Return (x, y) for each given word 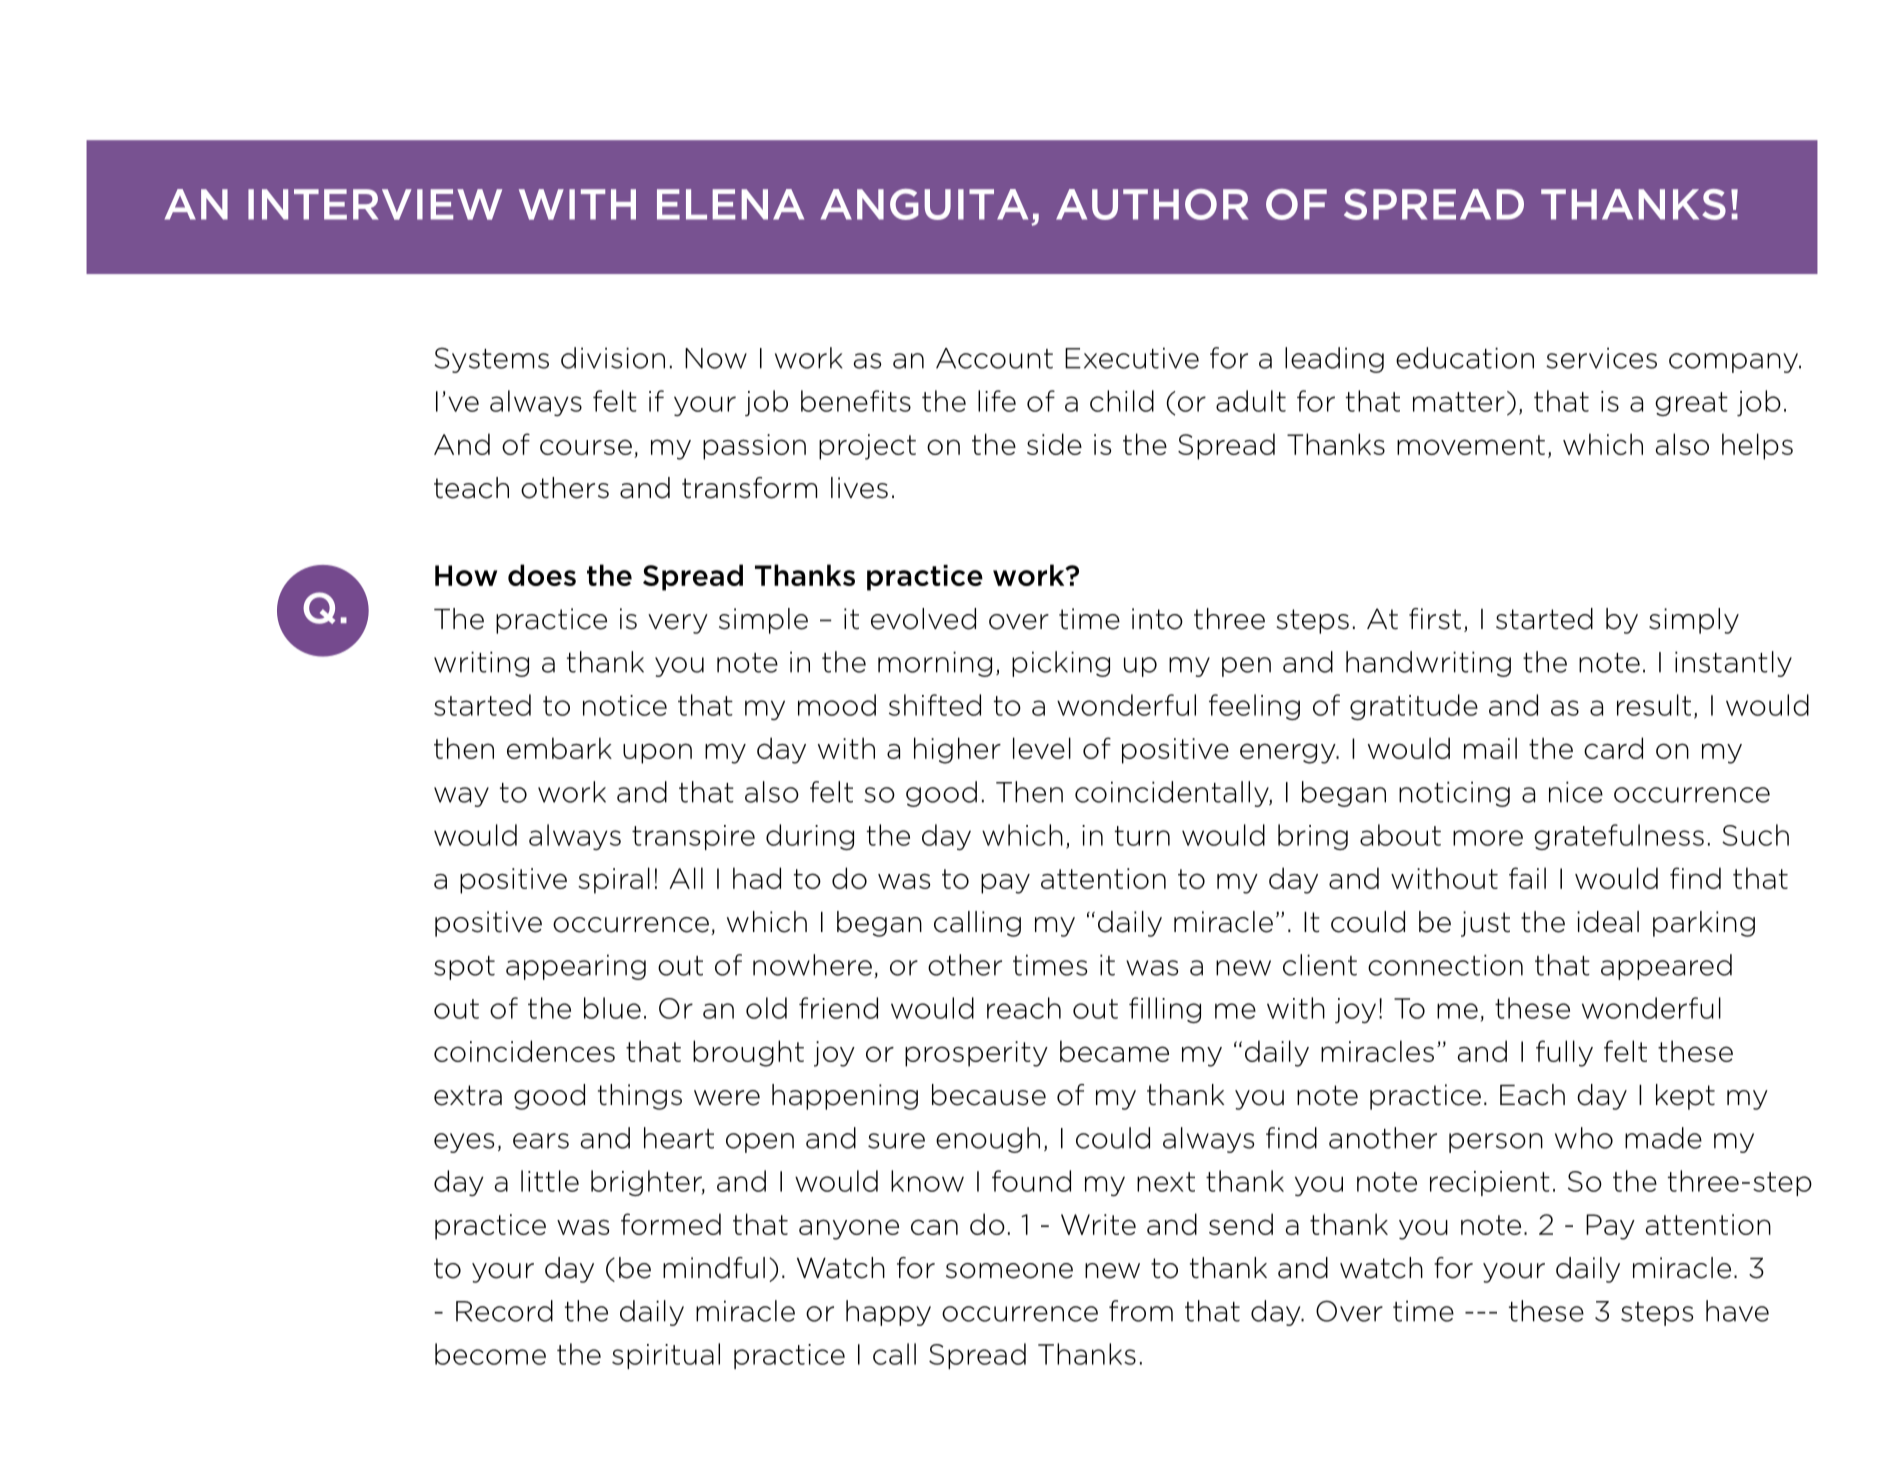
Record (504, 1311)
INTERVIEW (375, 204)
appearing (576, 967)
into (1157, 619)
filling (1165, 1010)
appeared (1666, 967)
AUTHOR (1152, 204)
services (1601, 358)
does (542, 575)
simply (1694, 621)
